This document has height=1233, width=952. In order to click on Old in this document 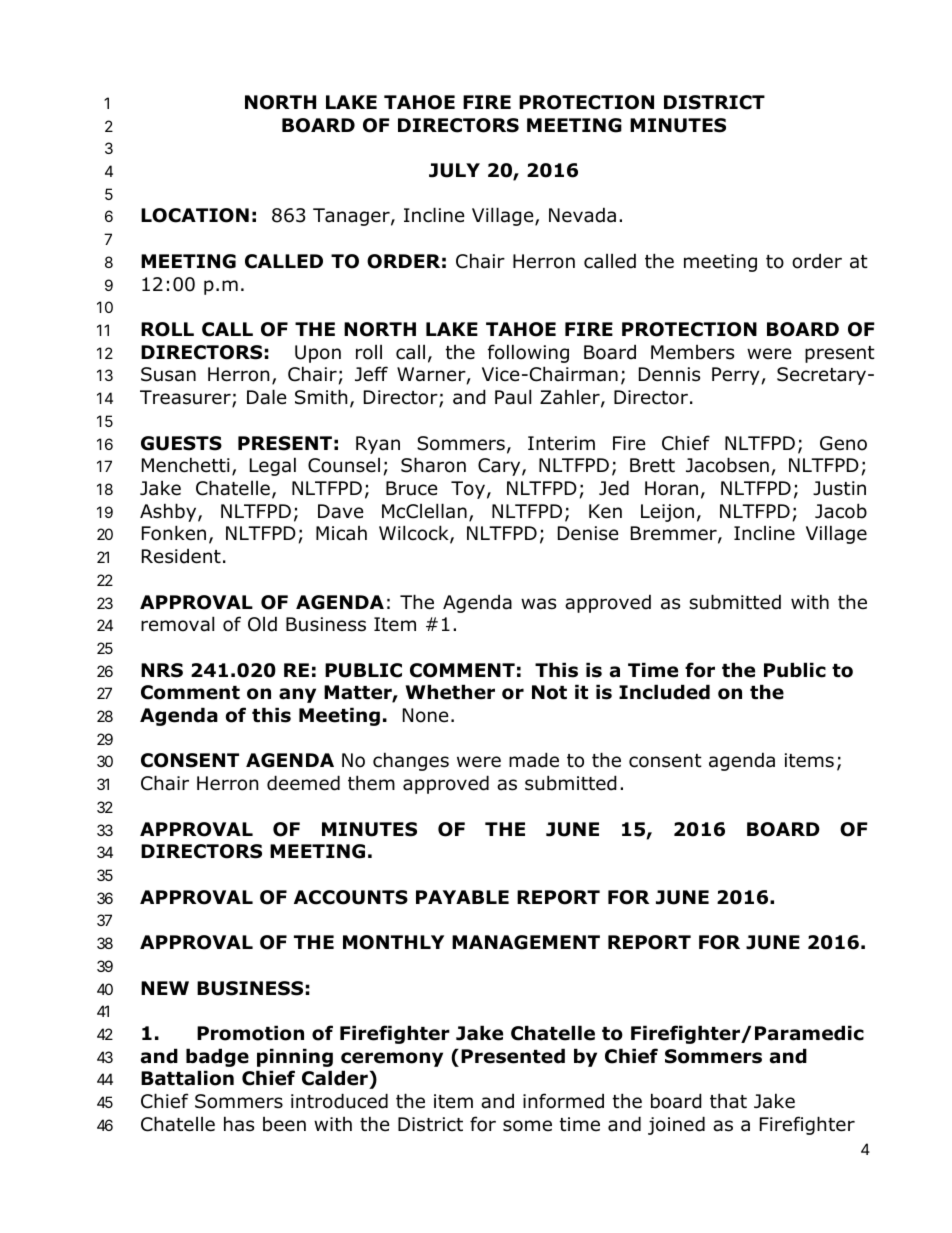, I will do `click(262, 624)`.
